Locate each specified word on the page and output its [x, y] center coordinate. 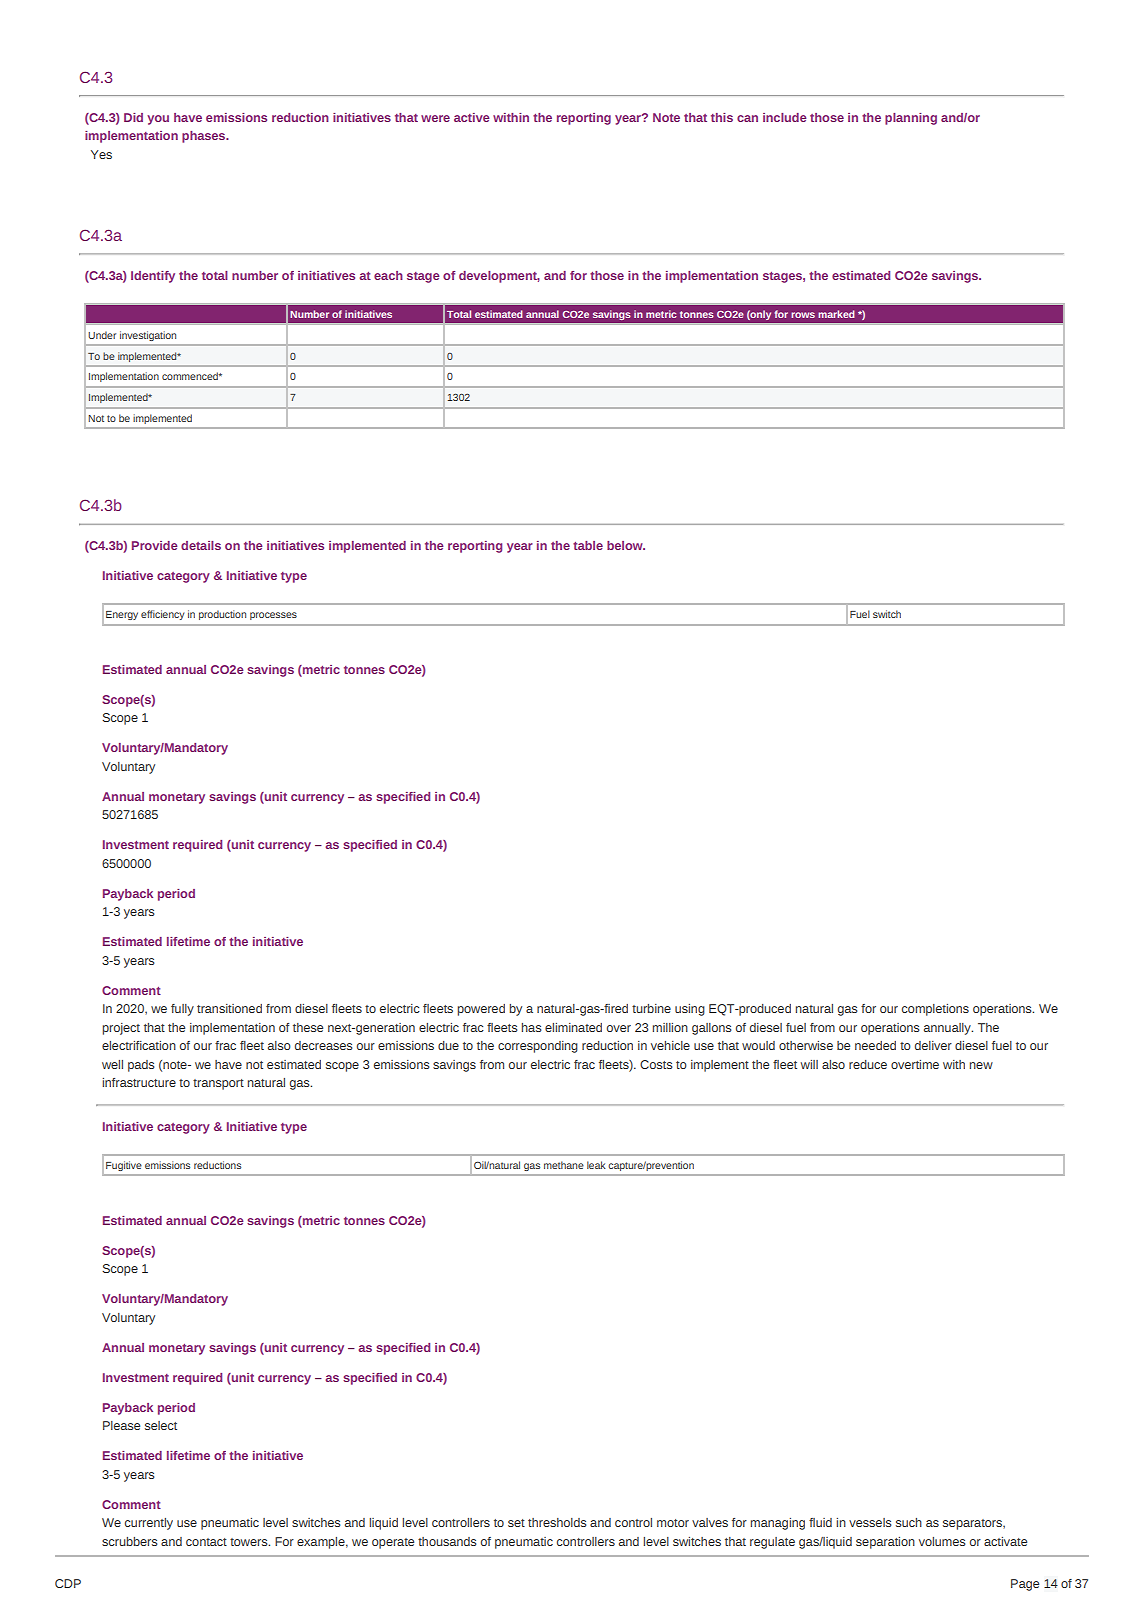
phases [205, 137]
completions [935, 1010]
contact [206, 1542]
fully [182, 1010]
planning [911, 119]
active [472, 117]
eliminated [573, 1027]
